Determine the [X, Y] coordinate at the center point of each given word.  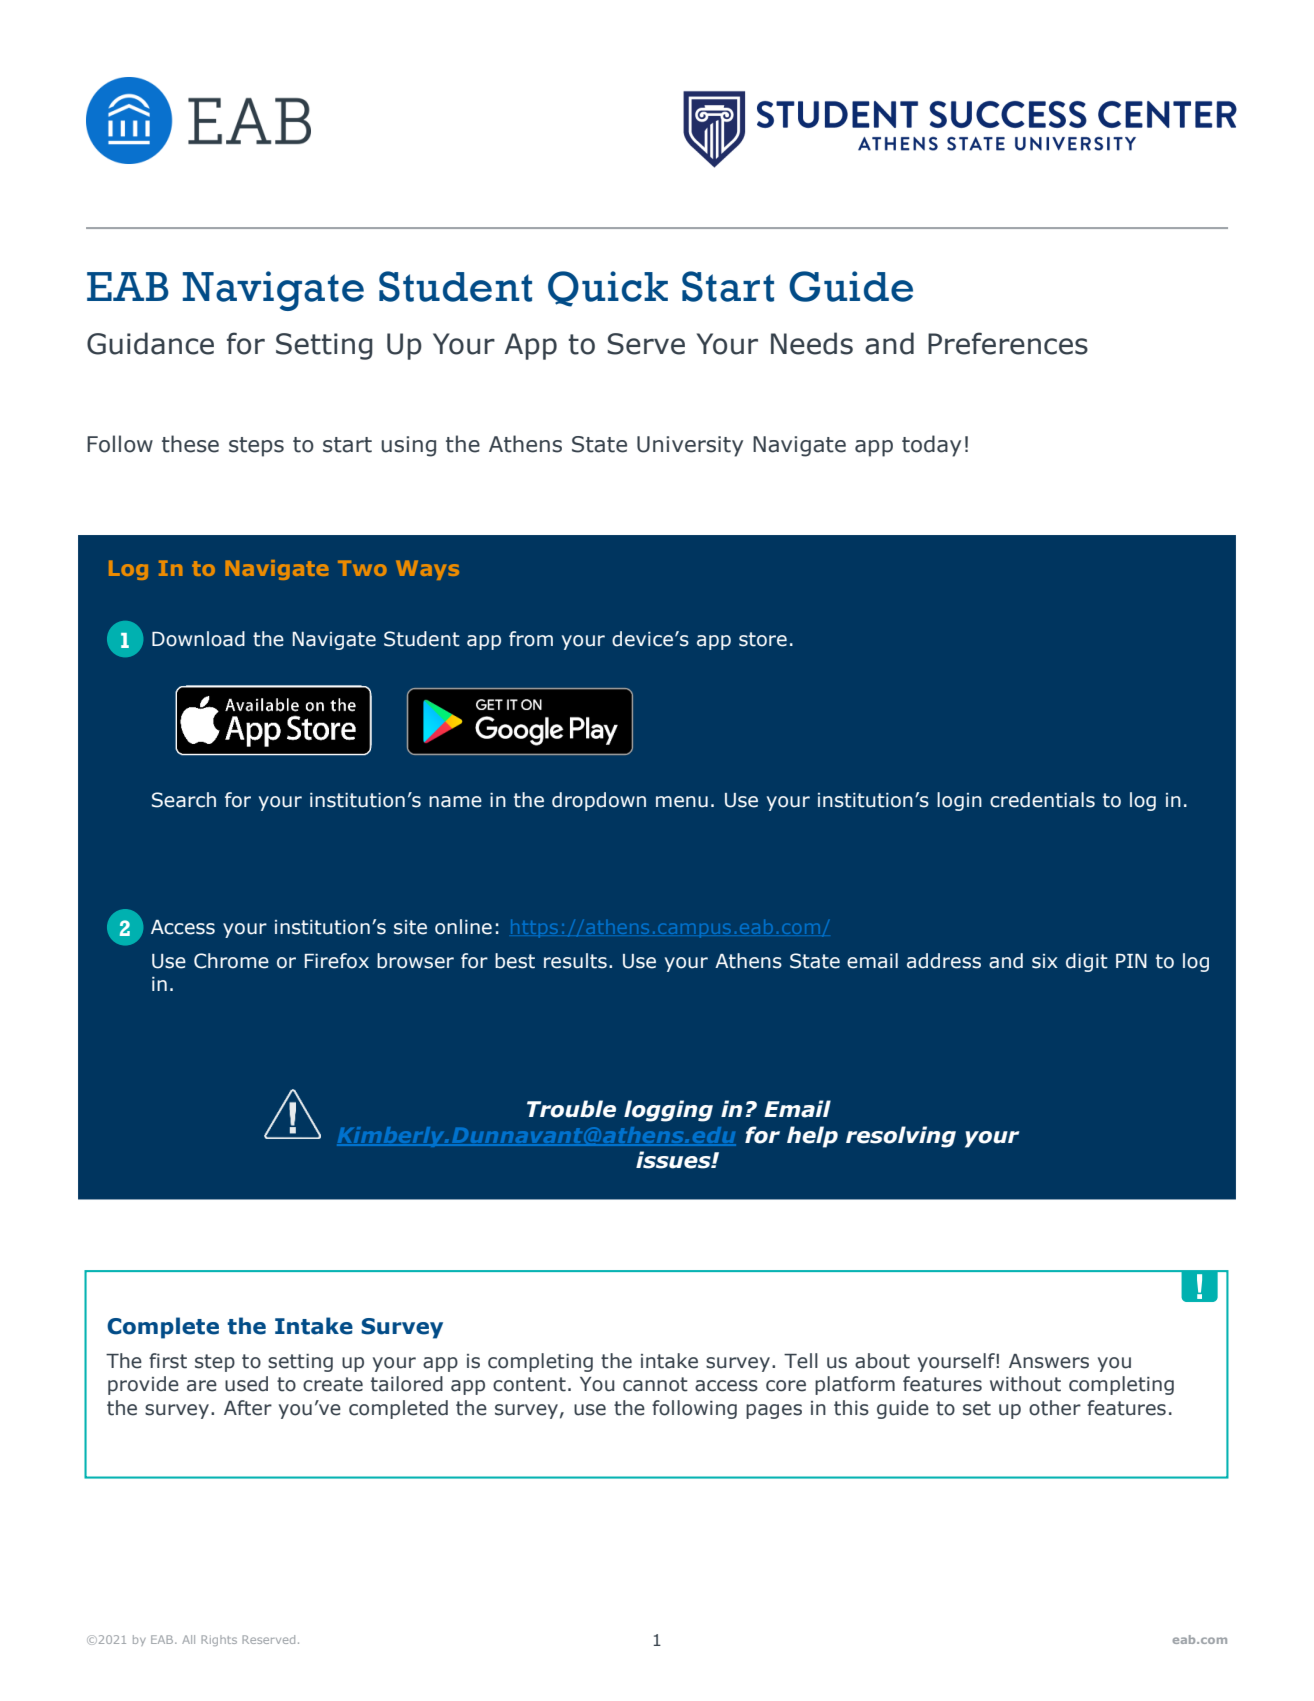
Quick [608, 289]
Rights [219, 1640]
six [1045, 961]
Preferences [1008, 343]
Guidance [150, 343]
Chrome [231, 961]
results [575, 961]
